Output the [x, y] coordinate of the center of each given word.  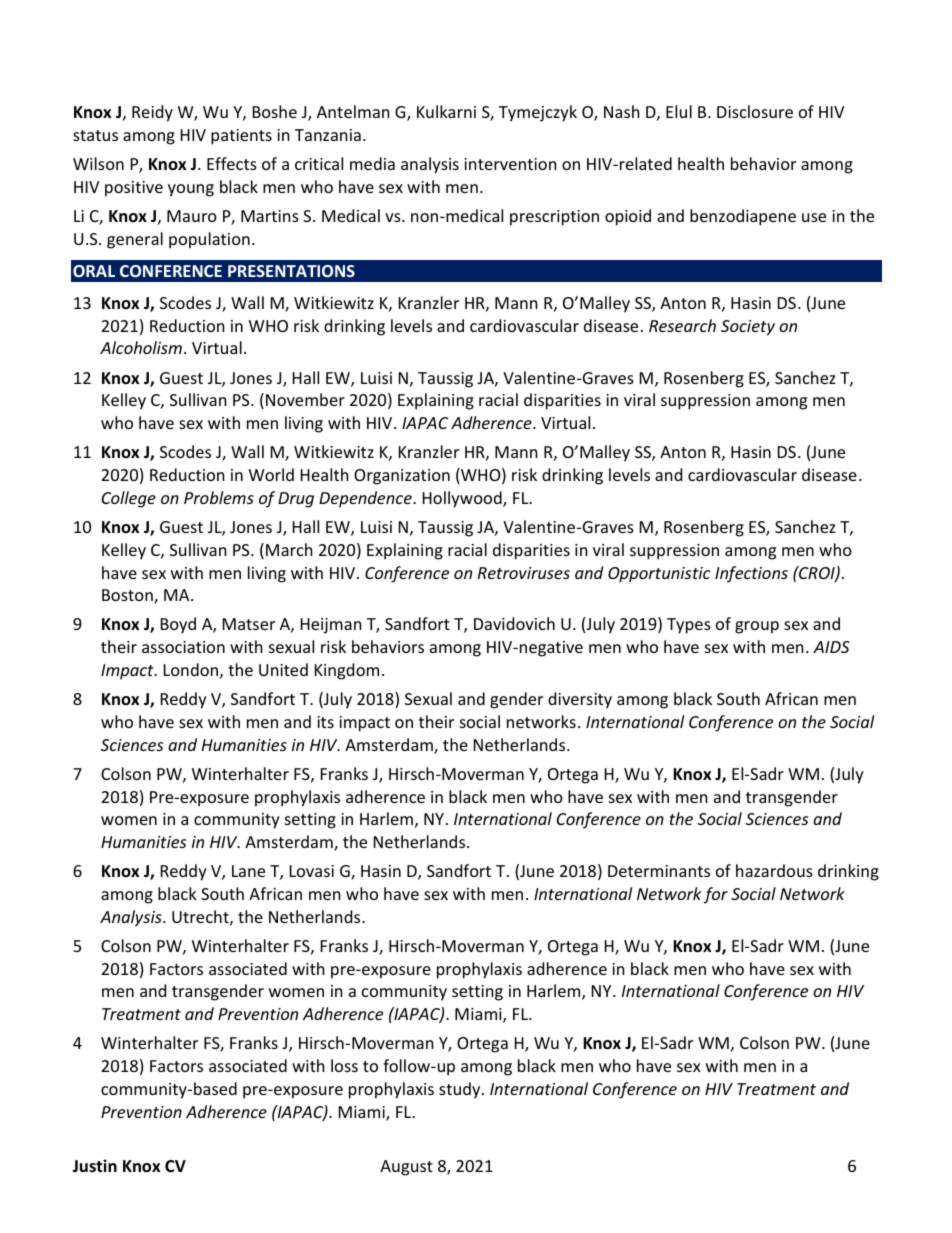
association [183, 647]
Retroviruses [524, 573]
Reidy [152, 113]
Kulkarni [446, 111]
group [757, 627]
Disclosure [755, 111]
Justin [94, 1165]
